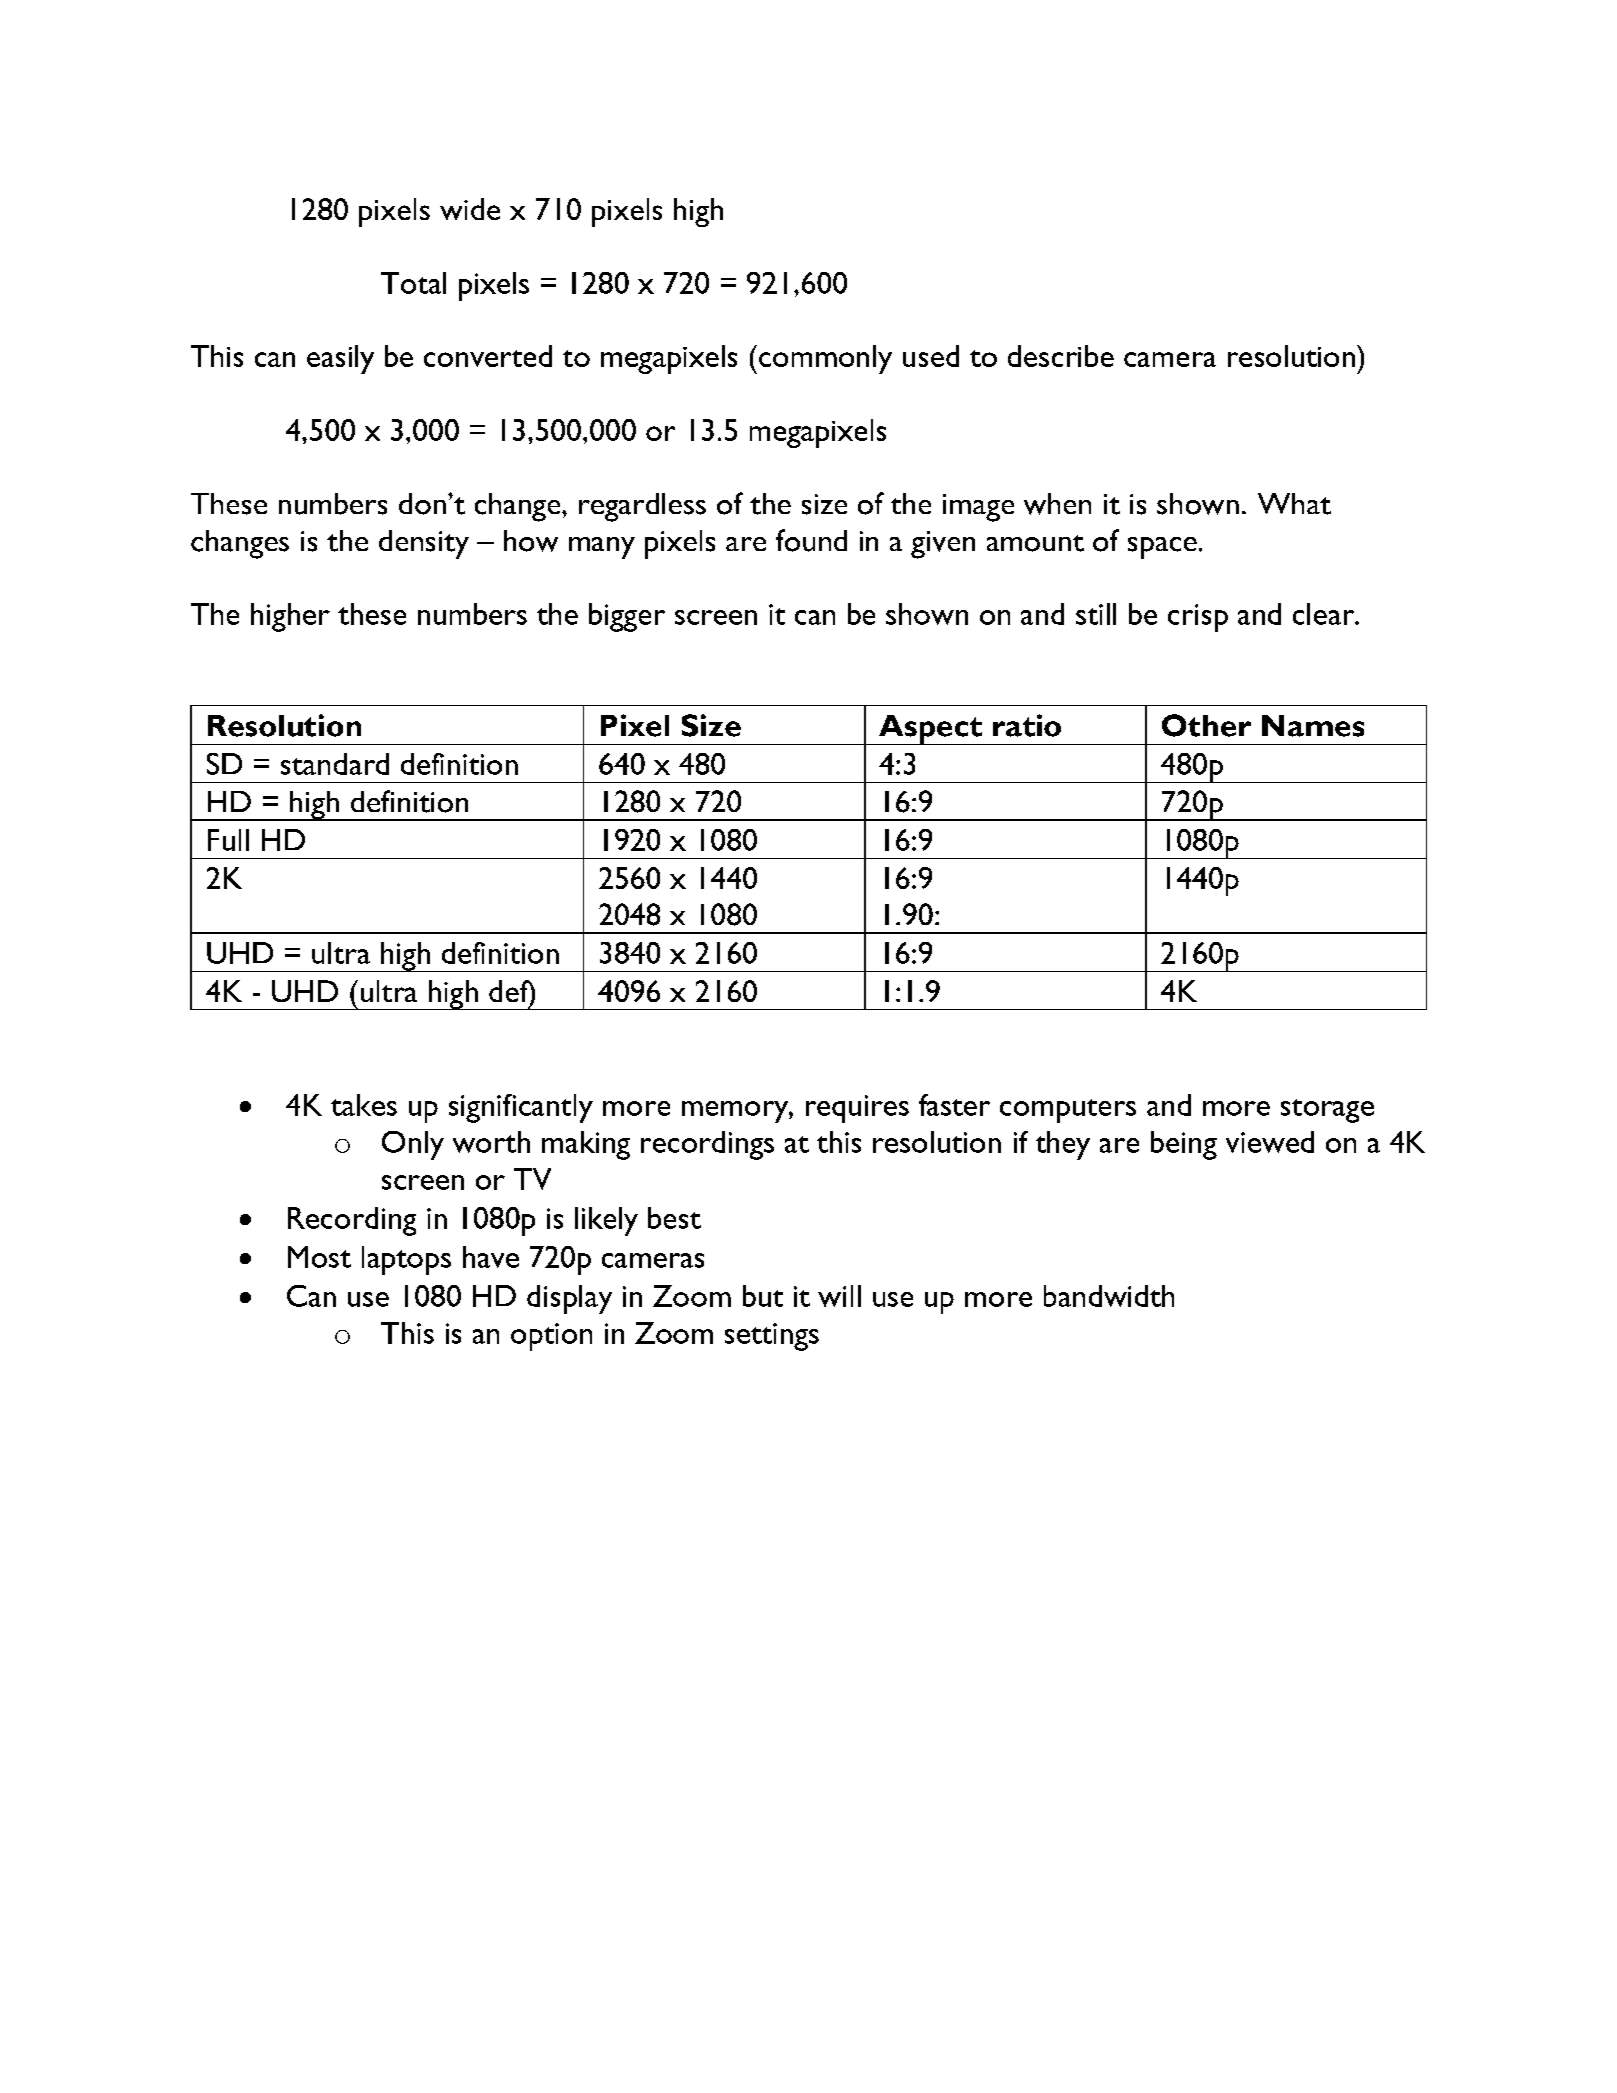  Describe the element at coordinates (1198, 618) in the image. I see `crisp` at that location.
